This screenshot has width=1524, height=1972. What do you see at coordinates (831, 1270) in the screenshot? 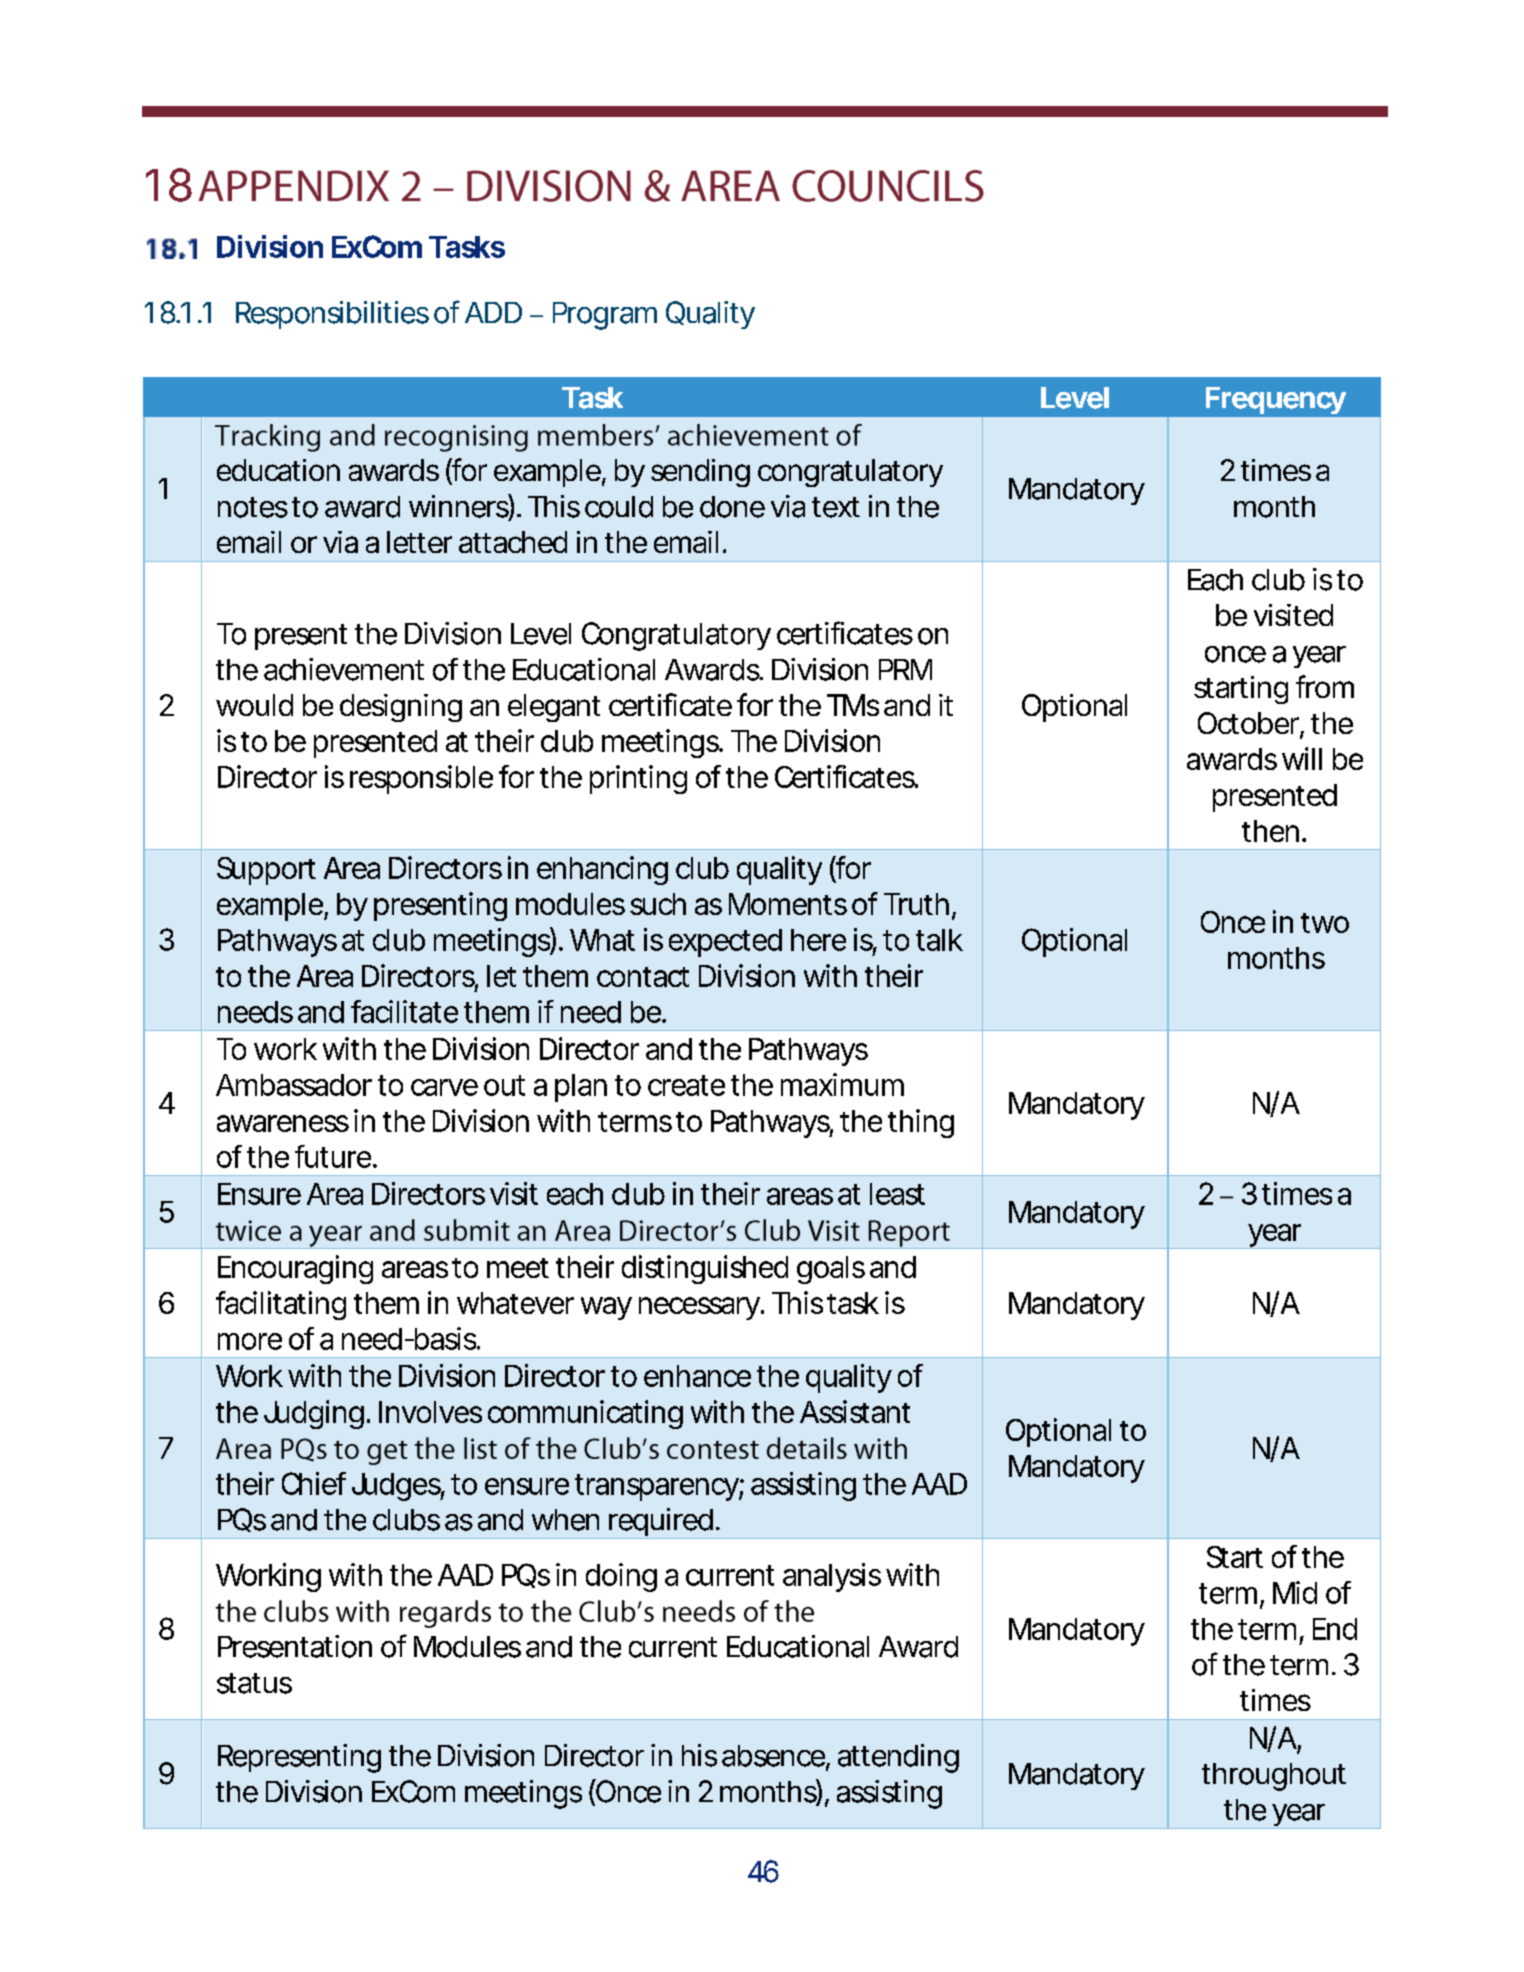
I see `goals` at bounding box center [831, 1270].
